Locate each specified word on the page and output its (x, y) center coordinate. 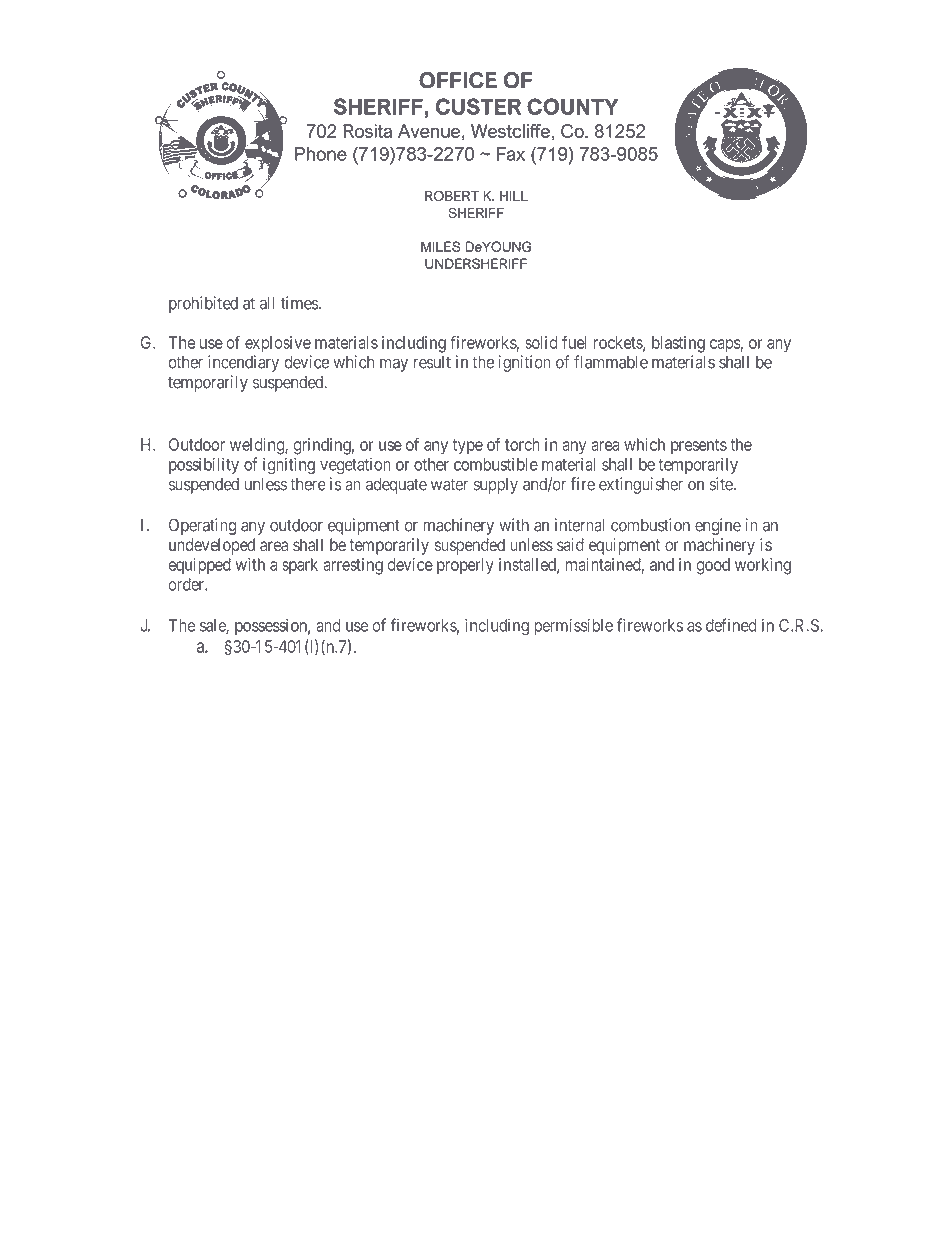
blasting (678, 344)
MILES (440, 246)
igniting (289, 465)
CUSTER (478, 106)
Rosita (367, 131)
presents (699, 446)
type (468, 447)
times (300, 303)
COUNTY (573, 106)
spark (300, 566)
